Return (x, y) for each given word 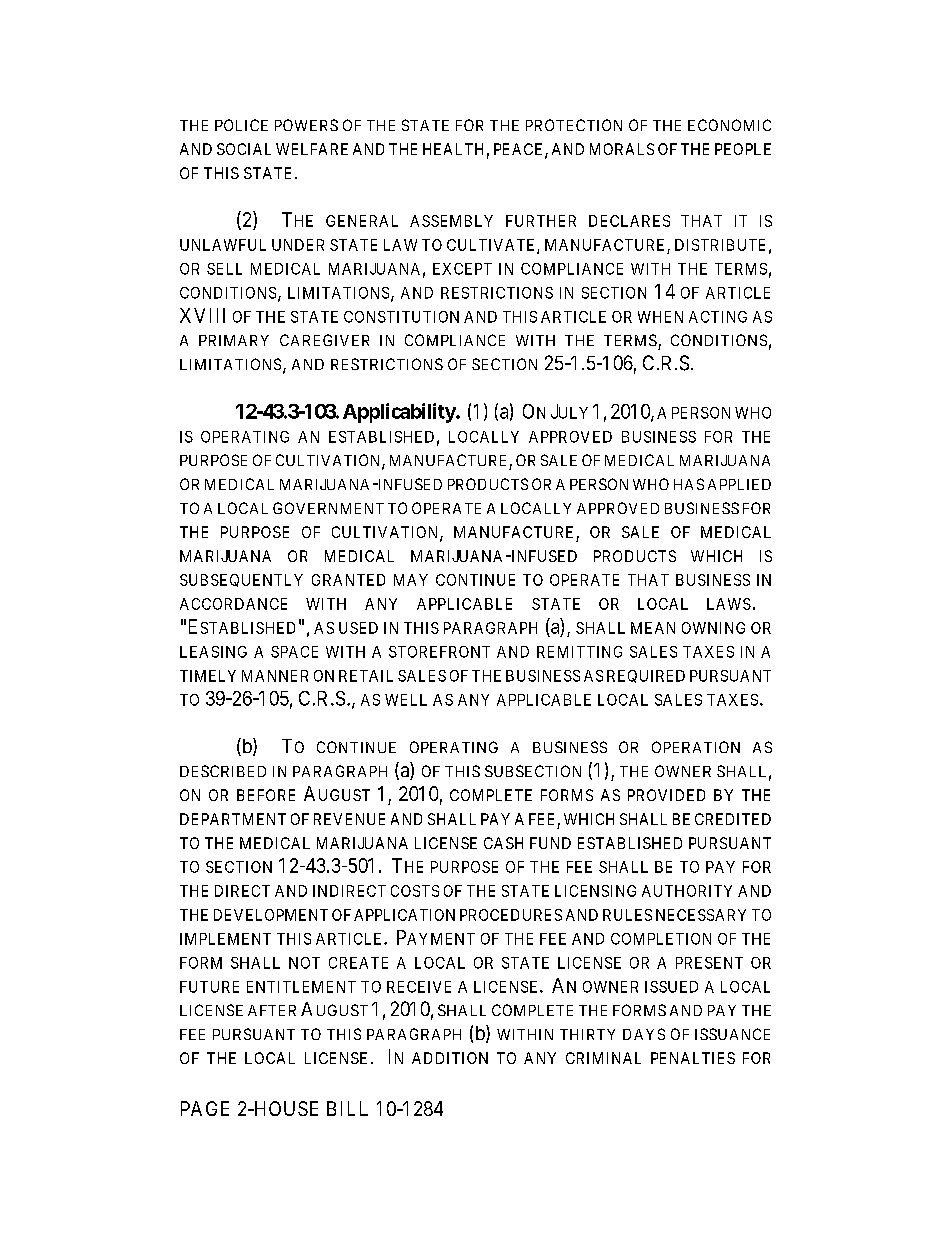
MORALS (622, 149)
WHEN (660, 317)
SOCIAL (244, 149)
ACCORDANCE (233, 604)
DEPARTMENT (233, 819)
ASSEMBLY (451, 221)
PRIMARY (234, 340)
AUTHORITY (687, 891)
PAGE (205, 1108)
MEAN (653, 628)
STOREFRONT (439, 652)
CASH (503, 843)
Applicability (400, 413)
